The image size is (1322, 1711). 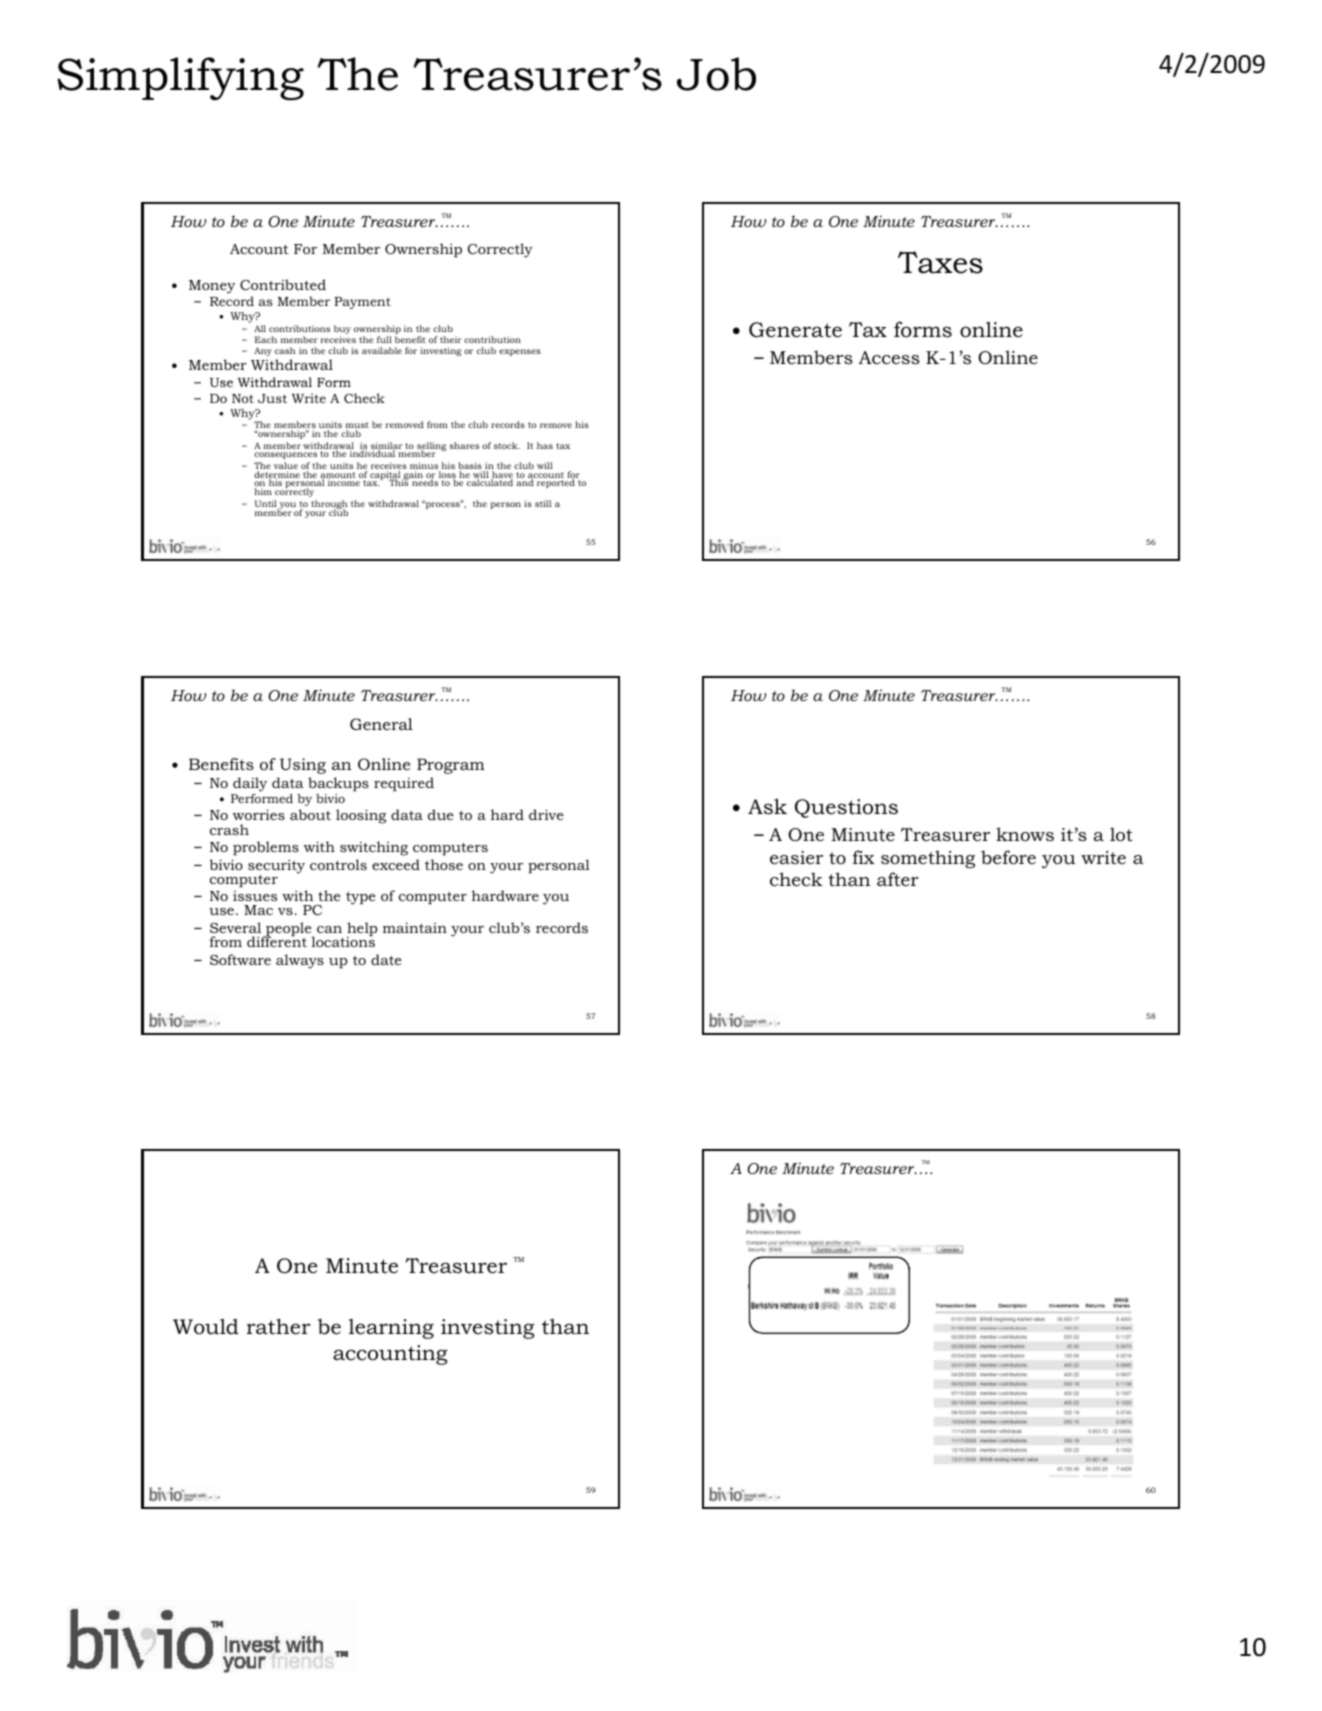 I want to click on General, so click(x=381, y=724).
